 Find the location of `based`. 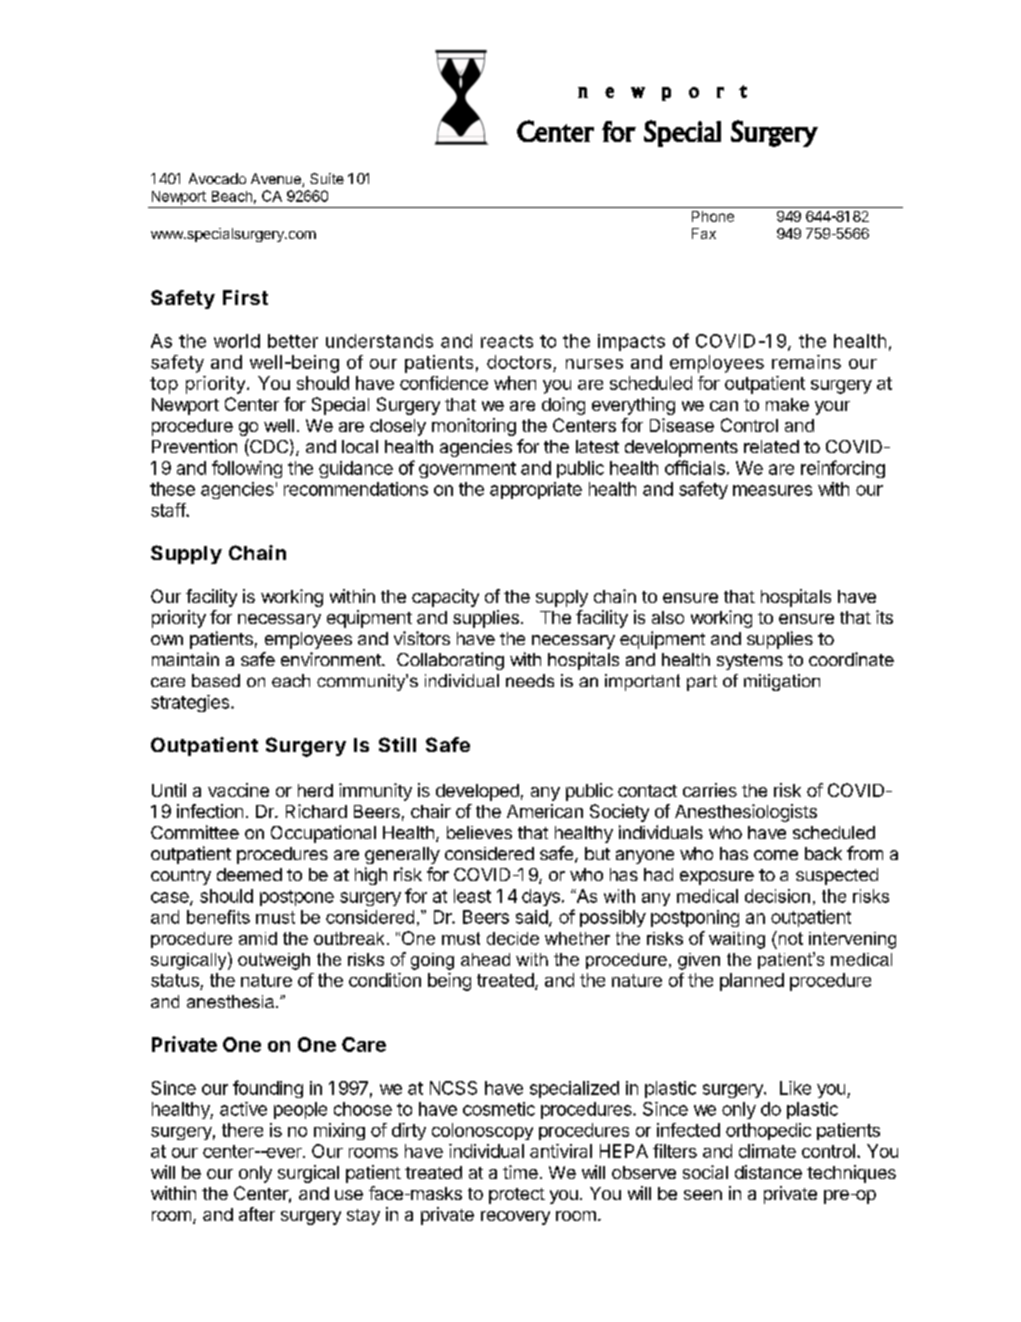

based is located at coordinates (216, 680).
